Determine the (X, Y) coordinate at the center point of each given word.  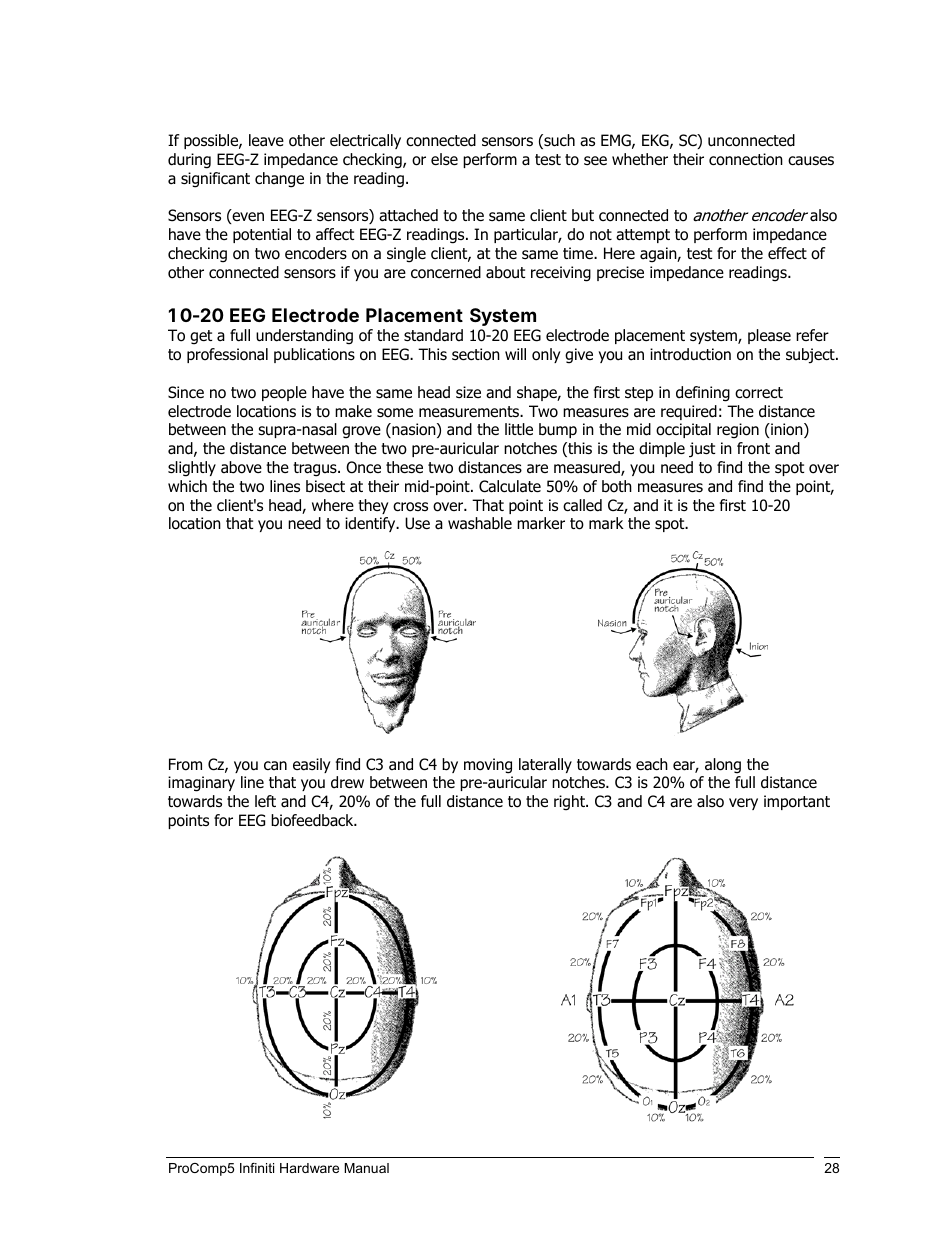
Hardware (309, 1168)
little (519, 429)
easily (311, 765)
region (738, 431)
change (279, 180)
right (570, 803)
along (723, 766)
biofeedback (313, 820)
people (284, 393)
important (797, 802)
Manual (366, 1168)
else (444, 159)
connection (746, 159)
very (743, 804)
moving (488, 766)
